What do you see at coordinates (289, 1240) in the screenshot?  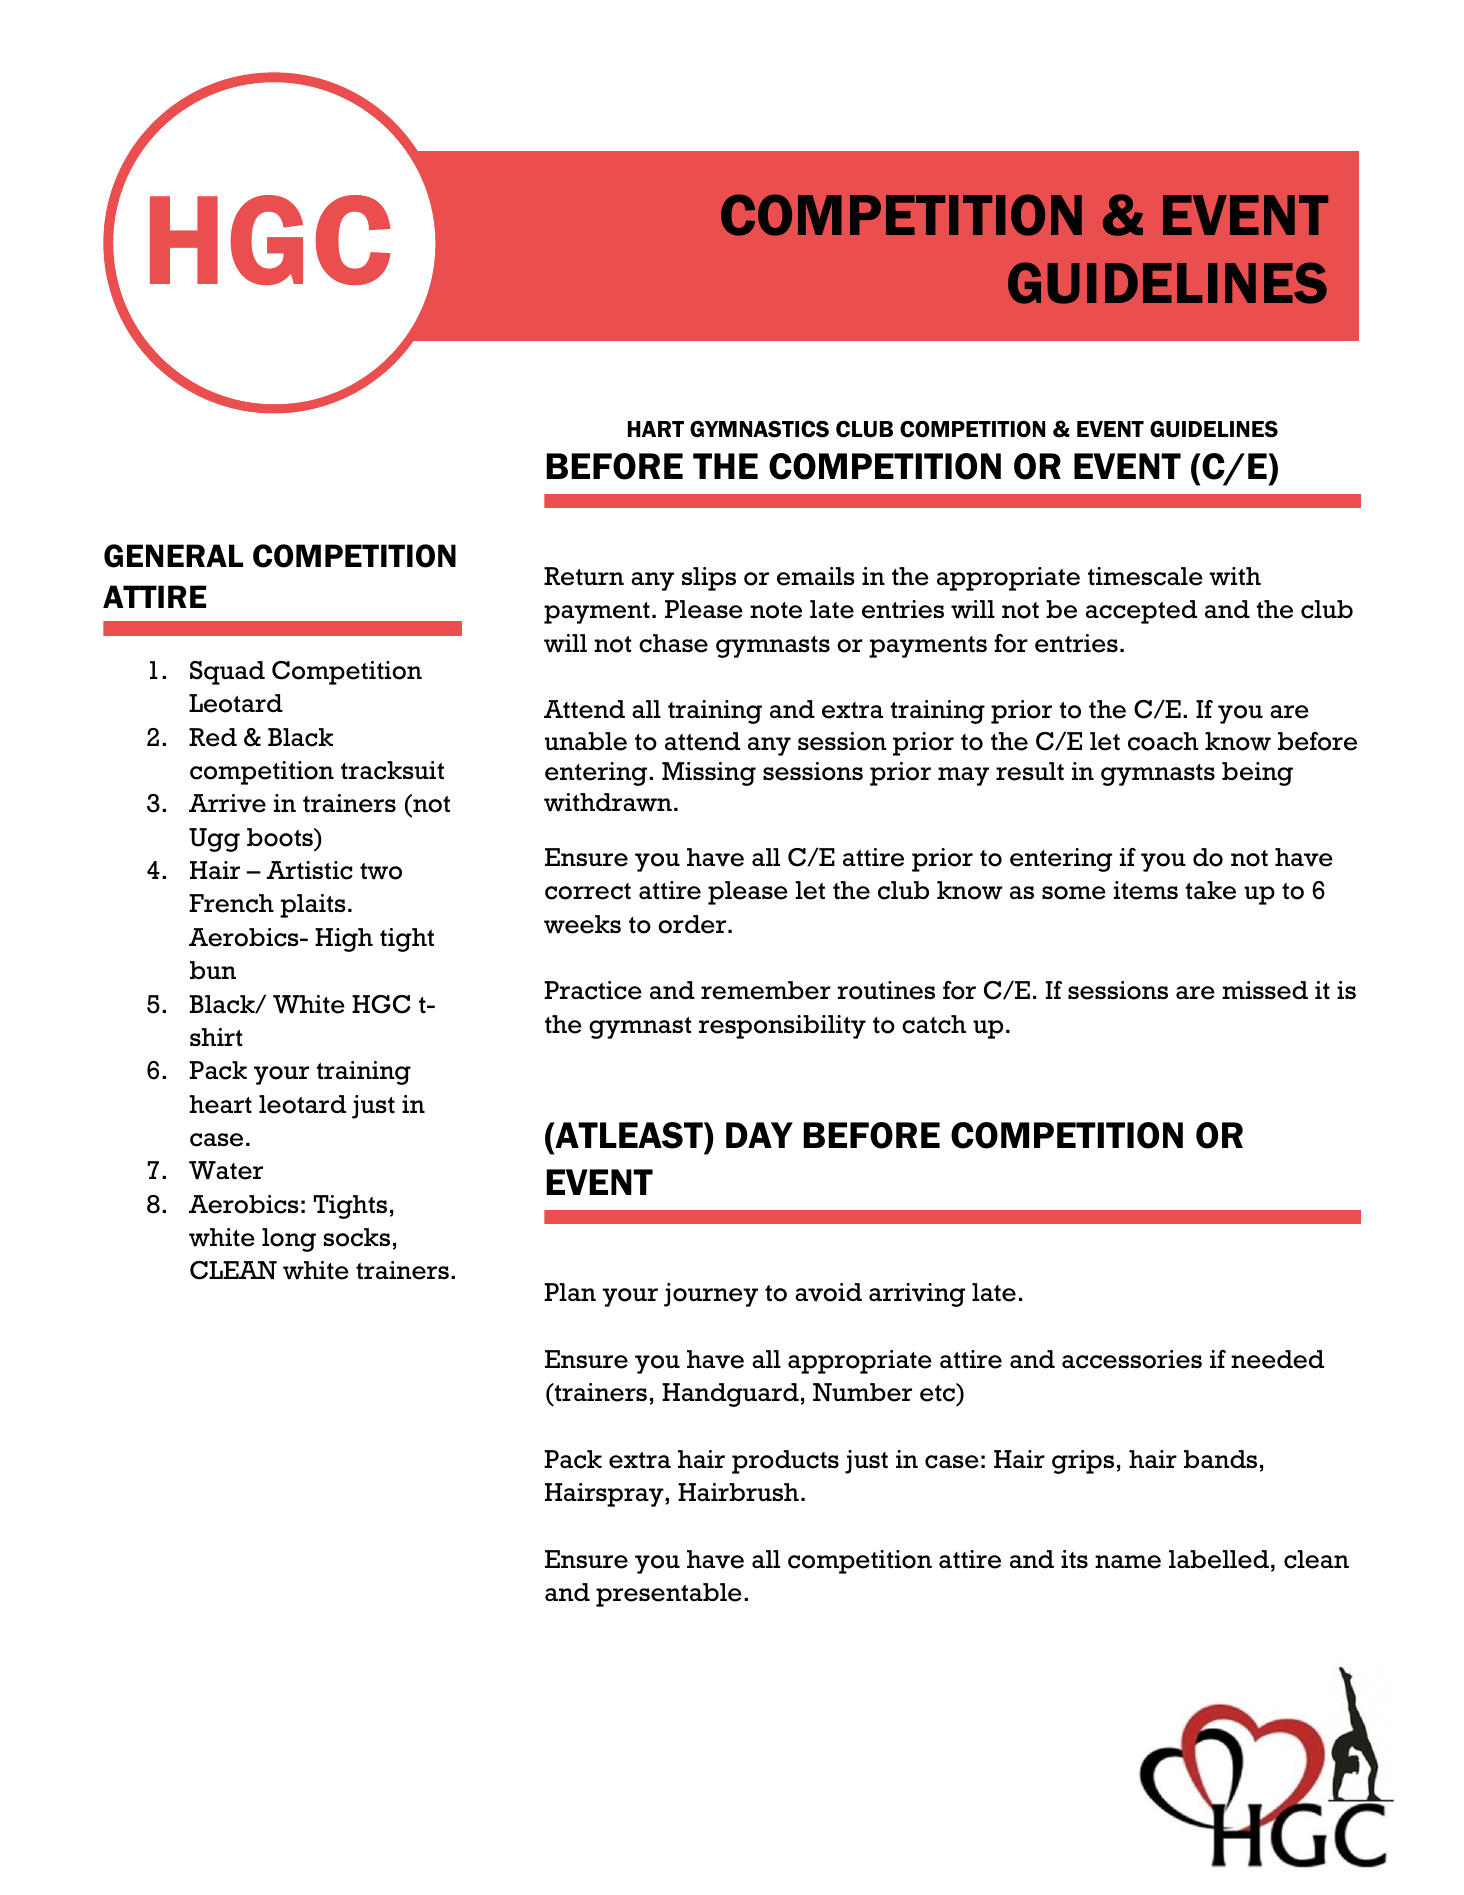 I see `long` at bounding box center [289, 1240].
